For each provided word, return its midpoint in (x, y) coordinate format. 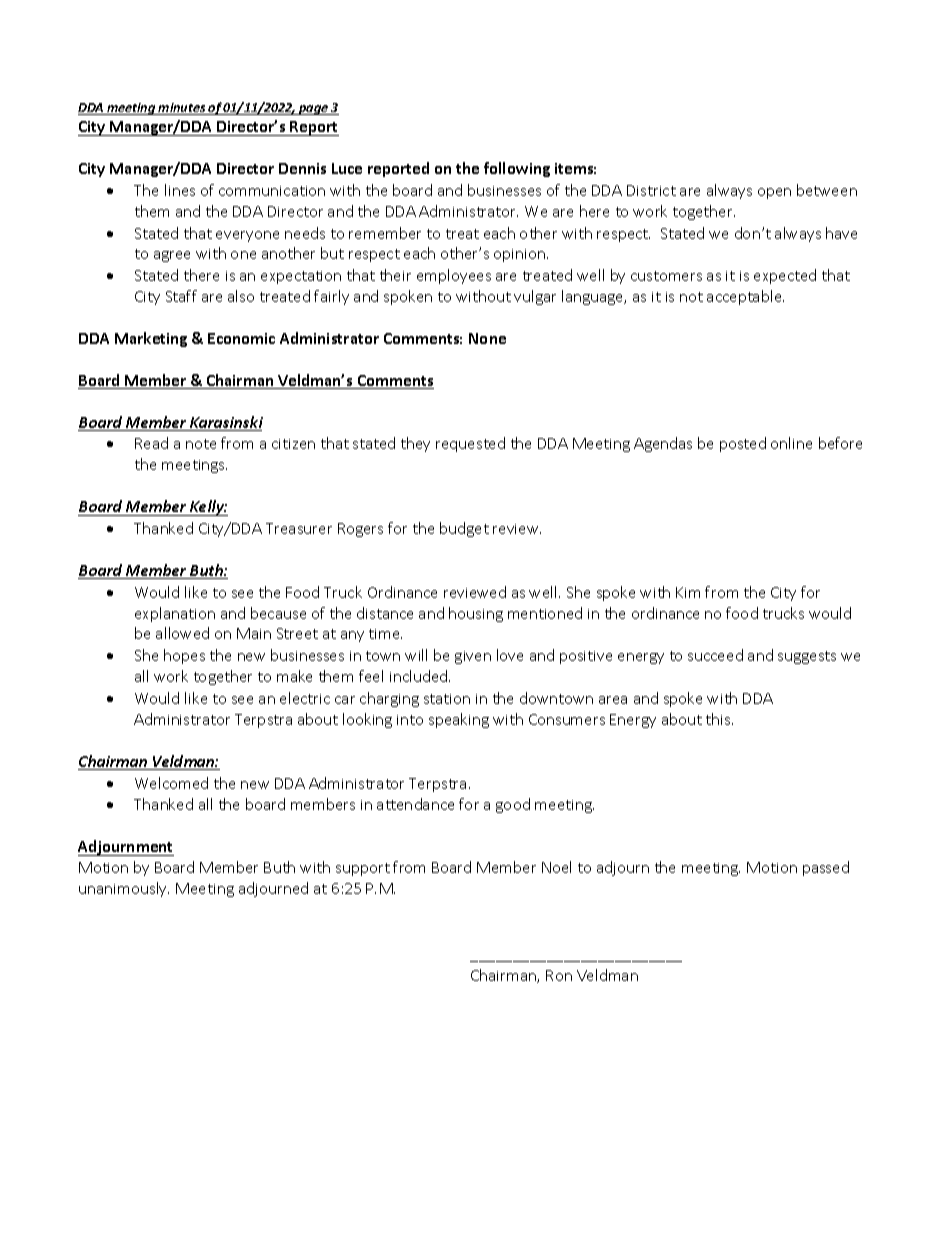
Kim (688, 592)
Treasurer (299, 528)
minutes (182, 109)
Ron (559, 975)
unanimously (124, 889)
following (517, 169)
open (774, 193)
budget (464, 529)
